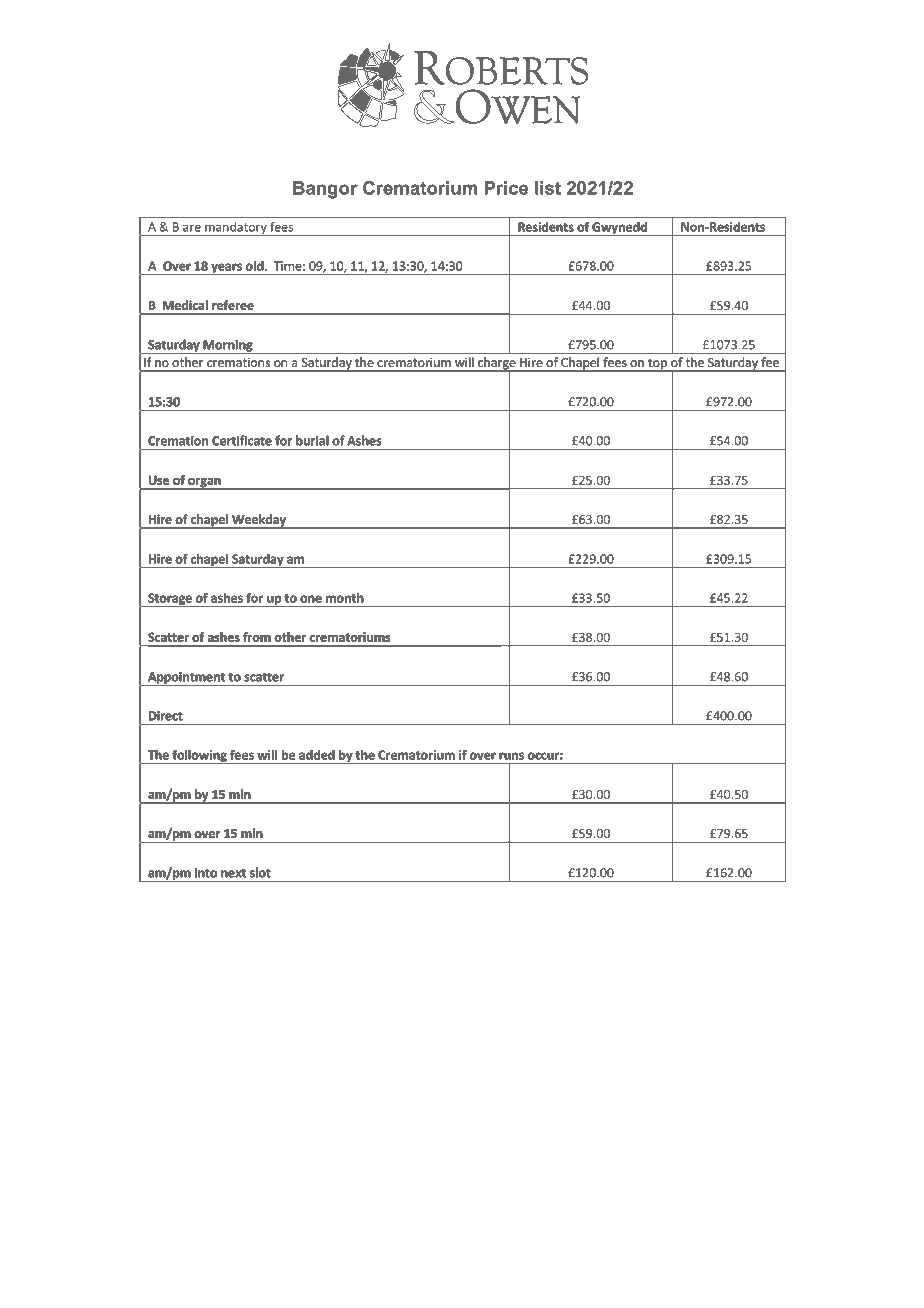  What do you see at coordinates (345, 598) in the screenshot?
I see `month` at bounding box center [345, 598].
